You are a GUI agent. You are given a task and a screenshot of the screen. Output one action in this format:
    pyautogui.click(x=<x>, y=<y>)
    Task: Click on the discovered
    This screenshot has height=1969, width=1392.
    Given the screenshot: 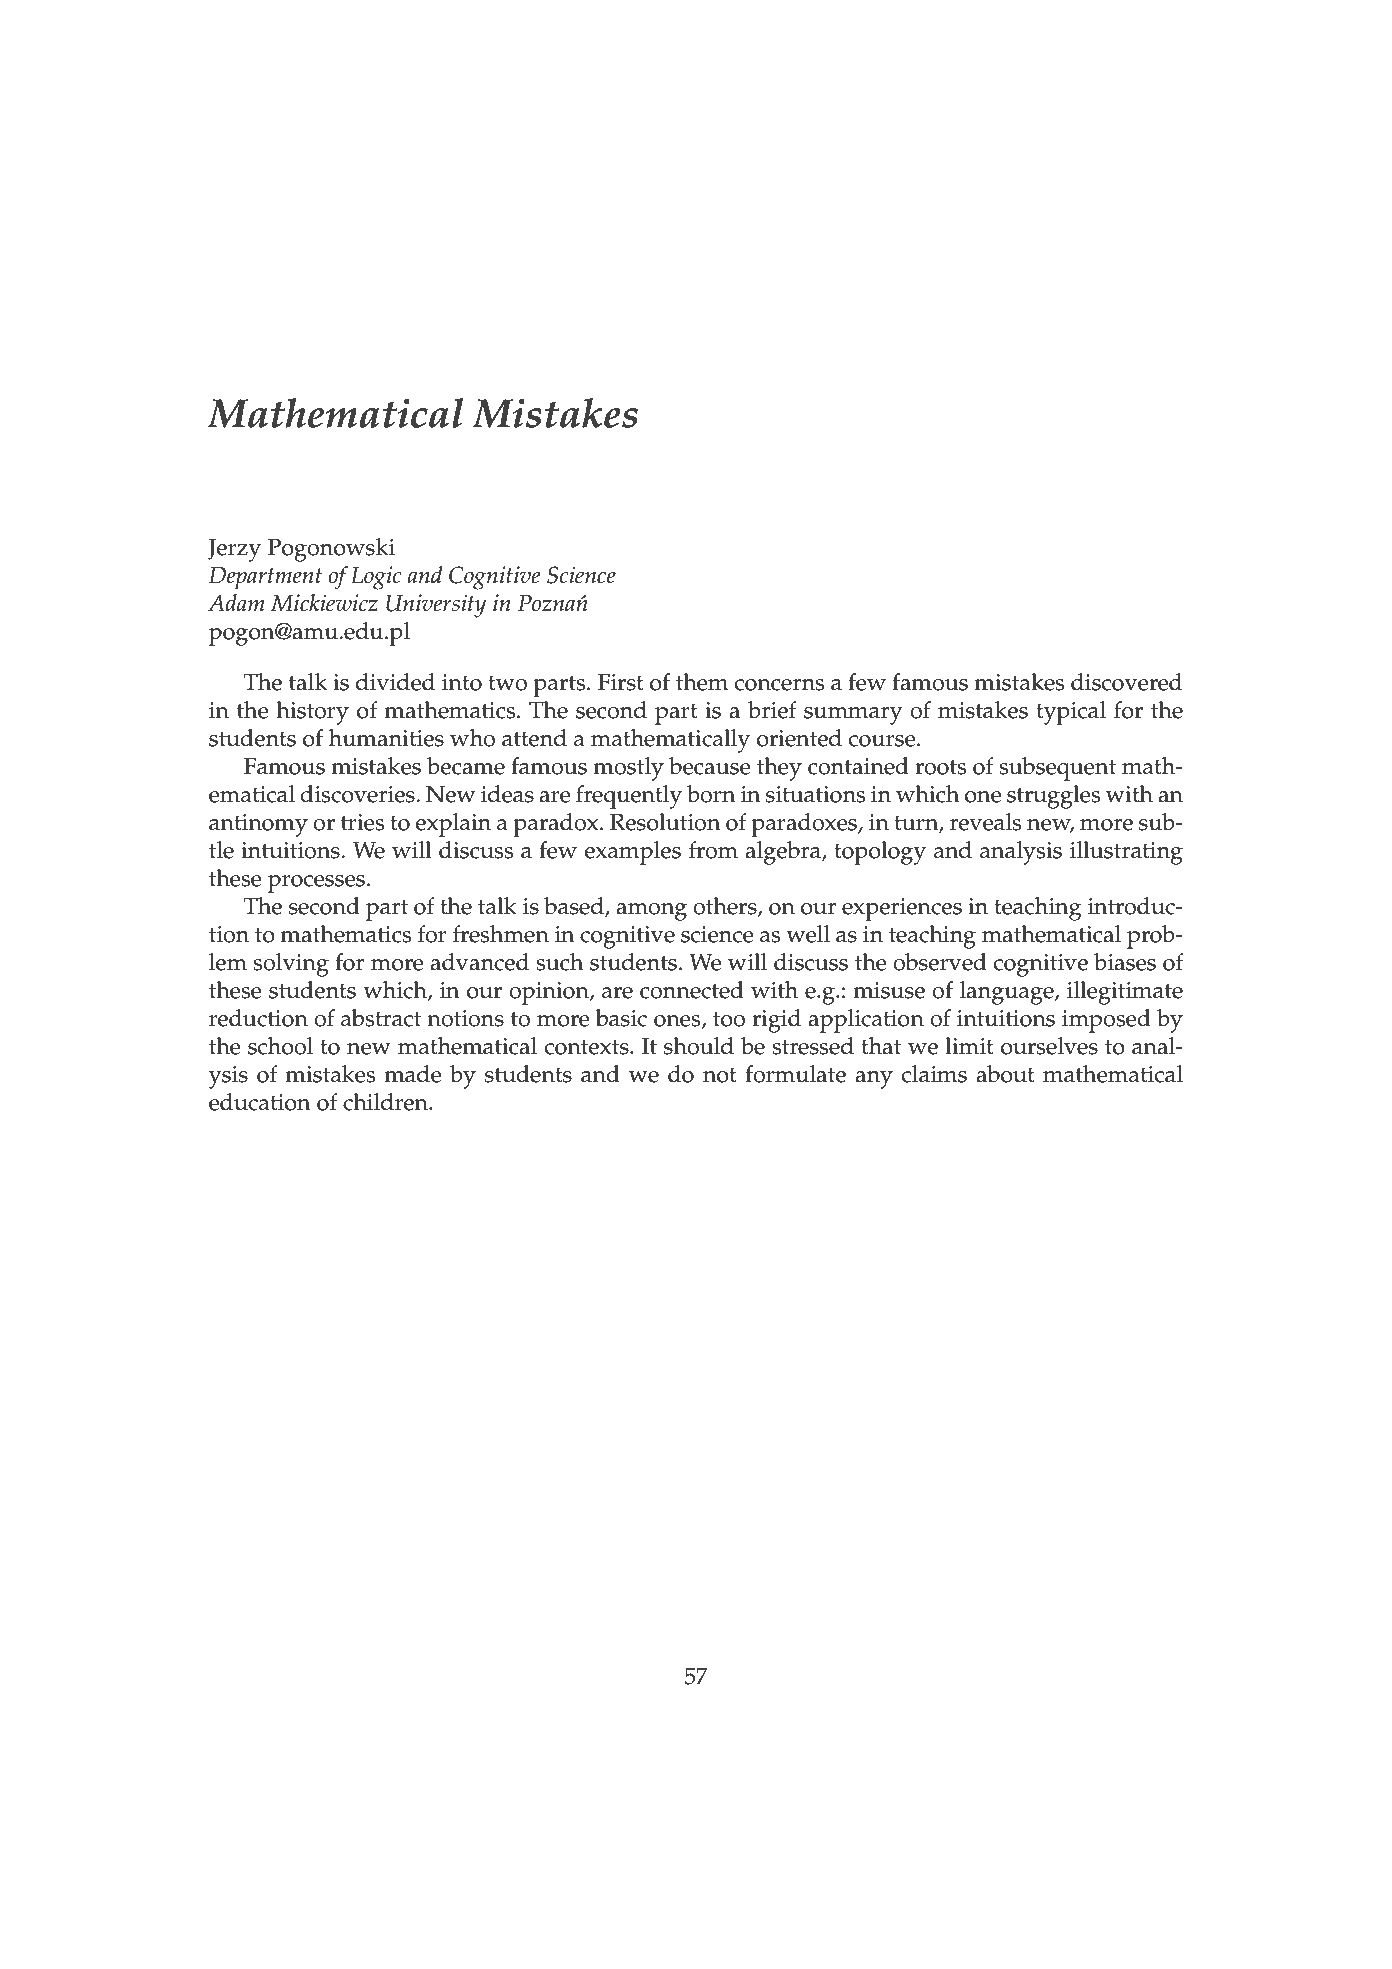 What is the action you would take?
    pyautogui.click(x=1126, y=682)
